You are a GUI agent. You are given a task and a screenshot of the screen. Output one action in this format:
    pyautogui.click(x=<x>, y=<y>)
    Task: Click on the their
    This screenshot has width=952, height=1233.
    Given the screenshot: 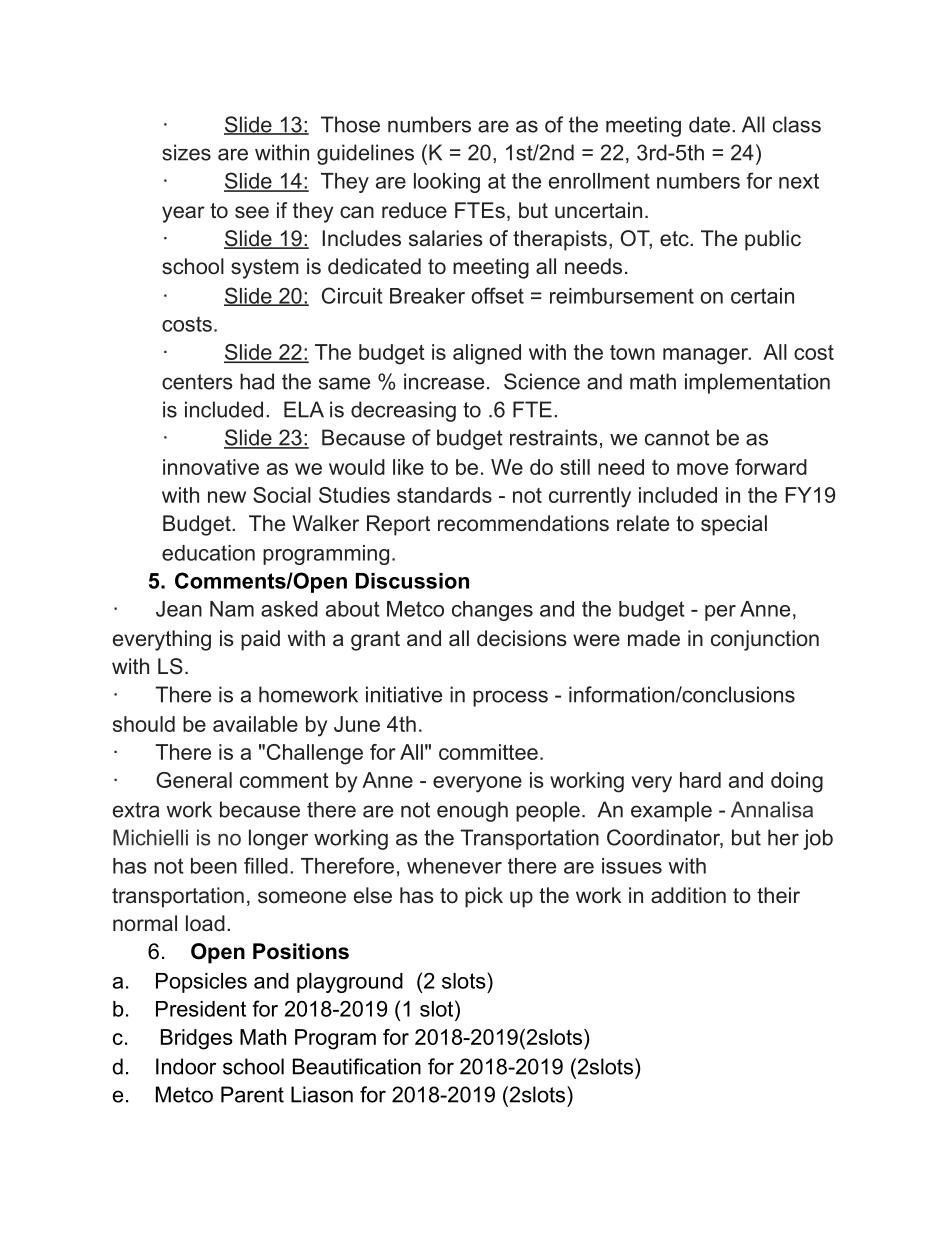 What is the action you would take?
    pyautogui.click(x=778, y=895)
